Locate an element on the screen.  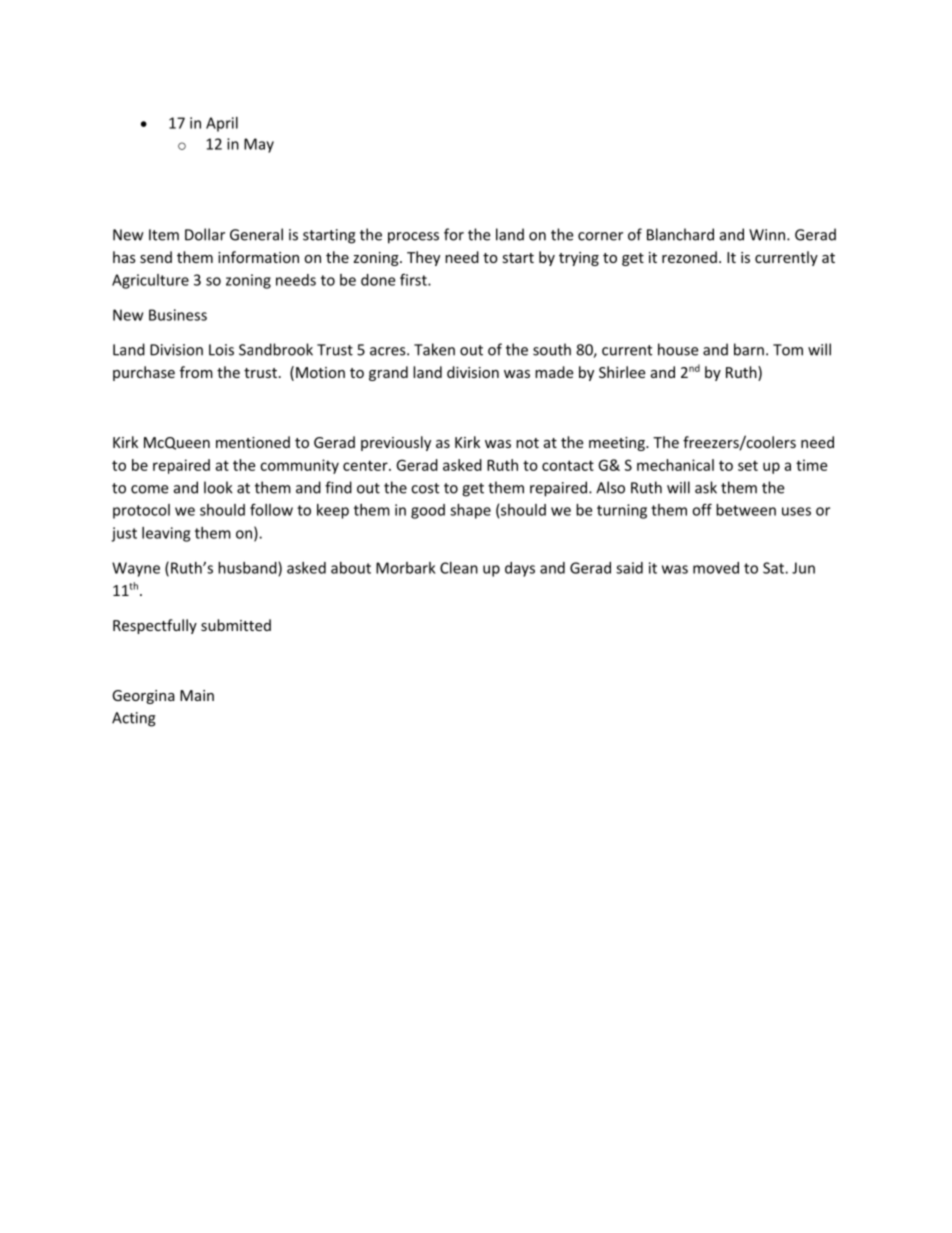
not is located at coordinates (527, 443).
